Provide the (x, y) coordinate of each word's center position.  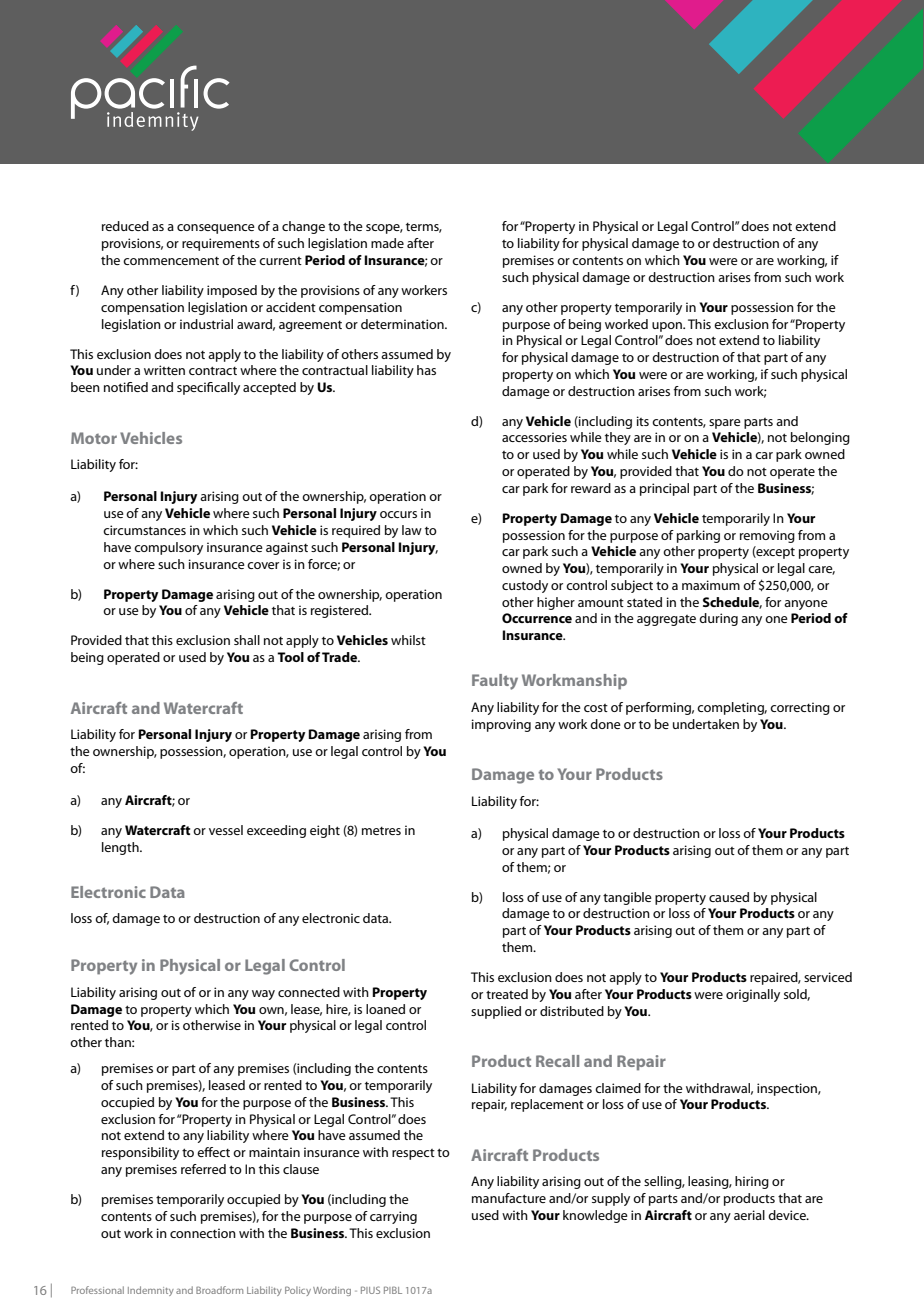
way (263, 995)
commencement (171, 261)
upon (668, 327)
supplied (496, 1012)
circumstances (144, 530)
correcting (800, 708)
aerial (749, 1215)
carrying (393, 1217)
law (412, 530)
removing (767, 536)
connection (203, 1233)
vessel (226, 830)
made (387, 243)
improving (501, 725)
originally (753, 995)
